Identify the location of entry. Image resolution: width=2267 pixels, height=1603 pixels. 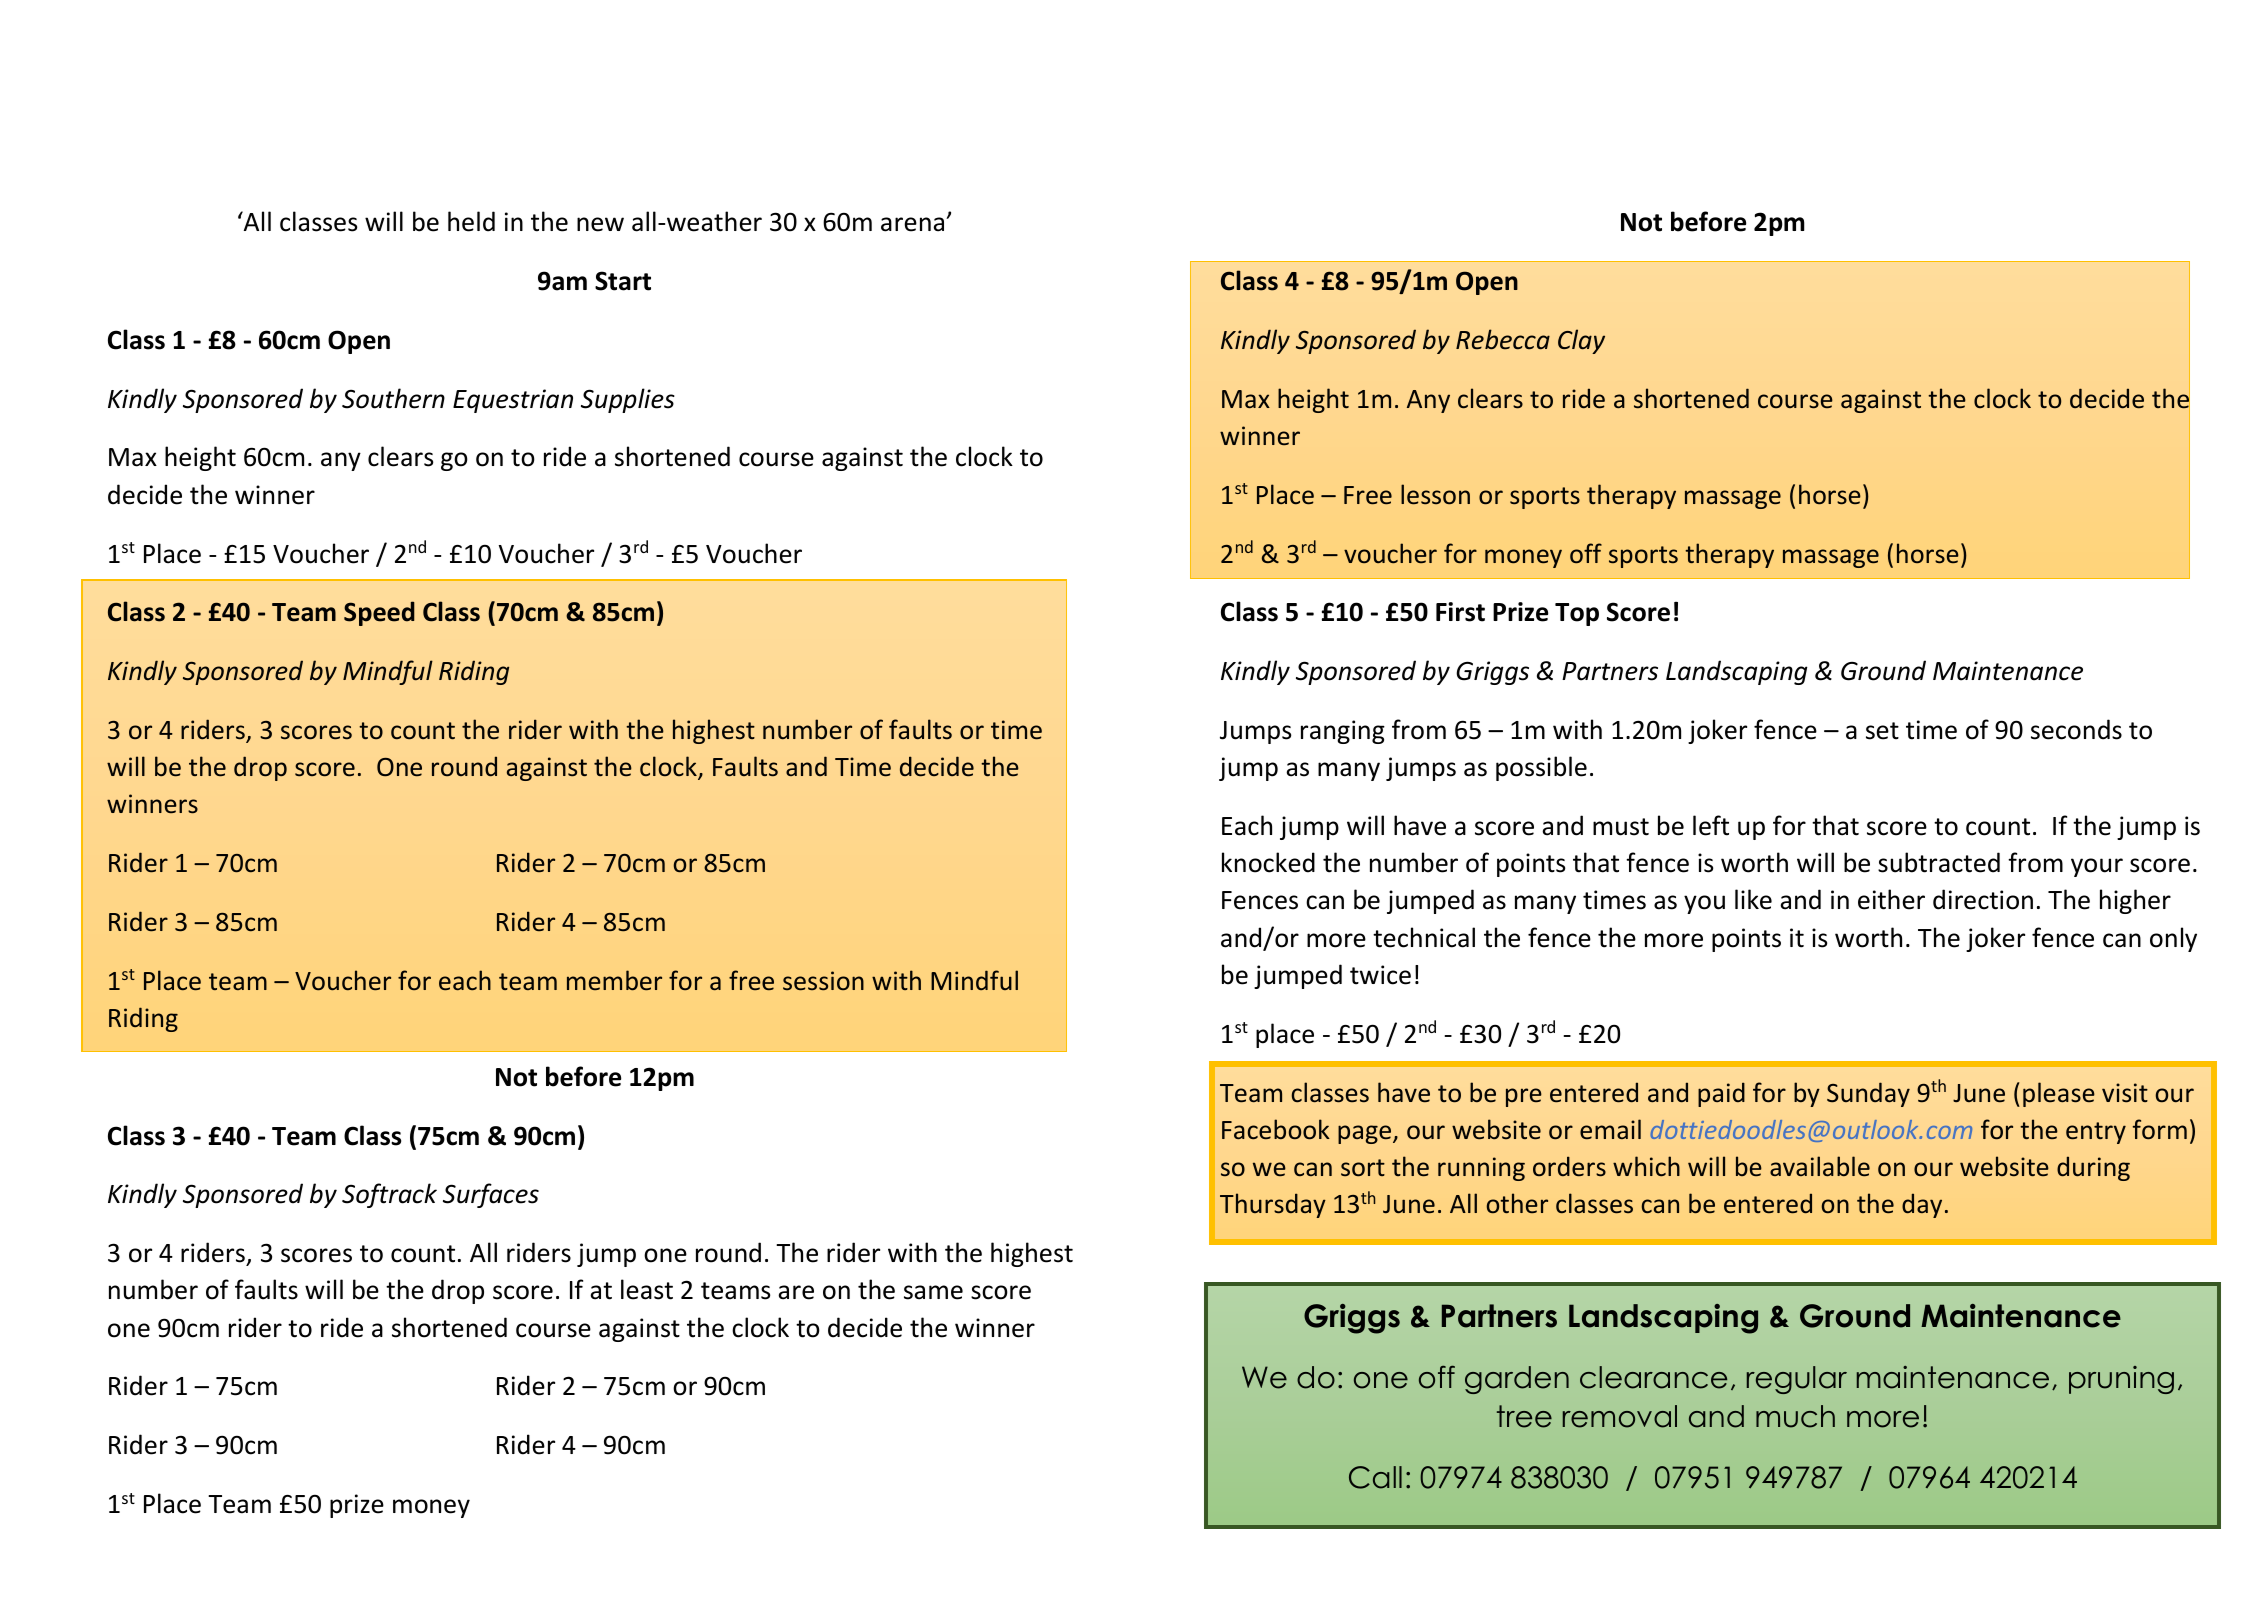
(2096, 1133).
